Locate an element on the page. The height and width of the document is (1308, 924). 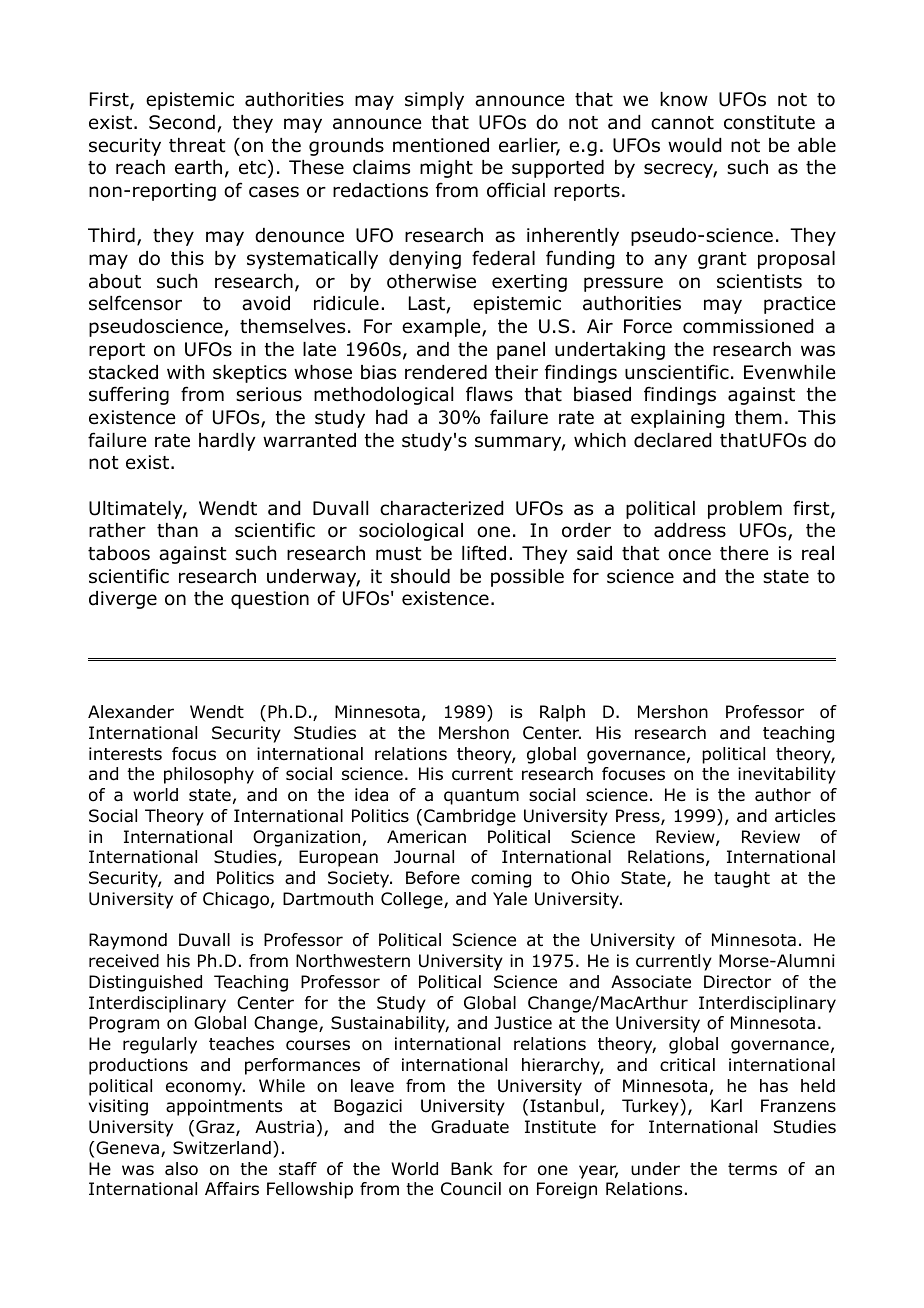
problem is located at coordinates (745, 510).
